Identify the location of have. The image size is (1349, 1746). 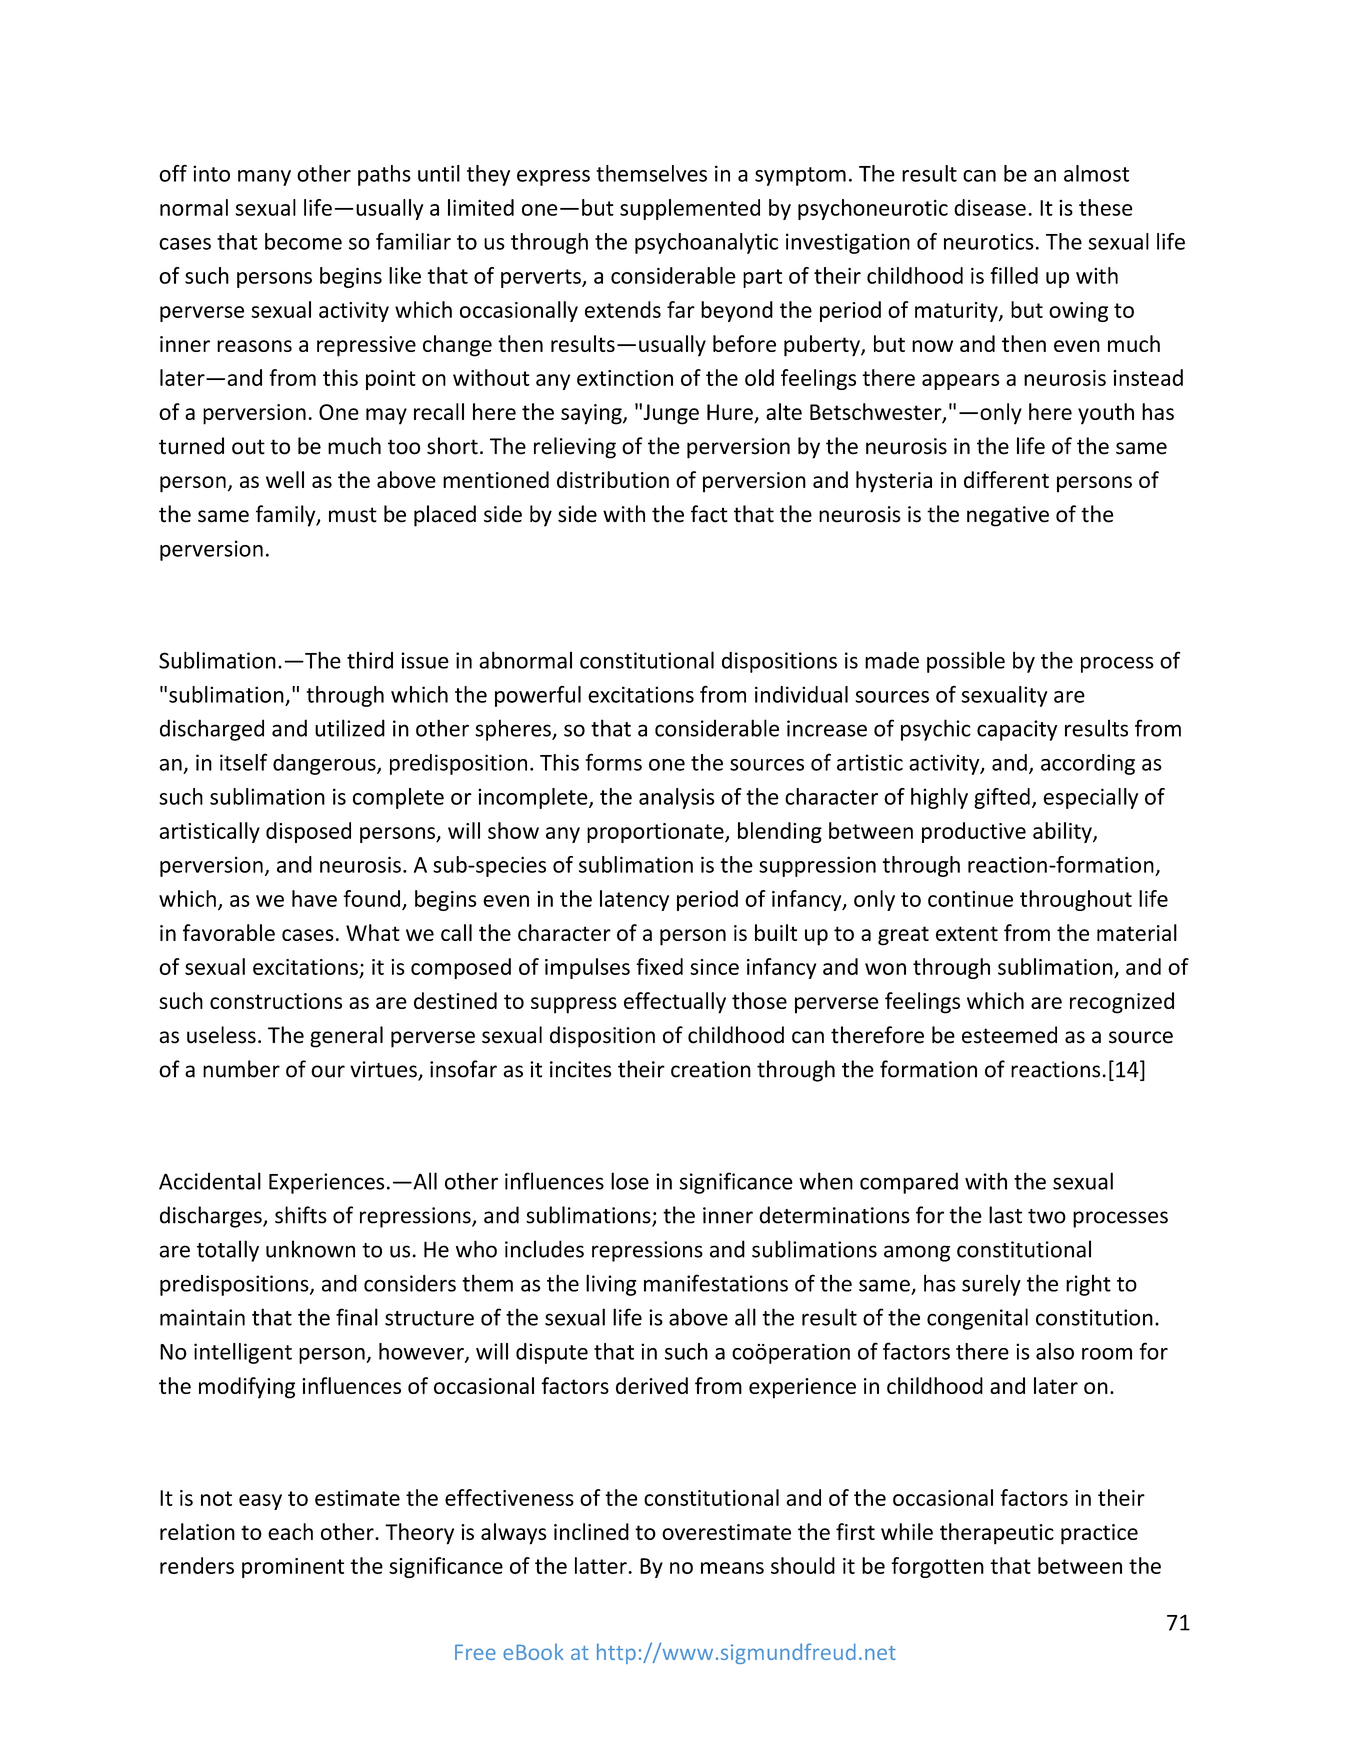
(314, 898).
